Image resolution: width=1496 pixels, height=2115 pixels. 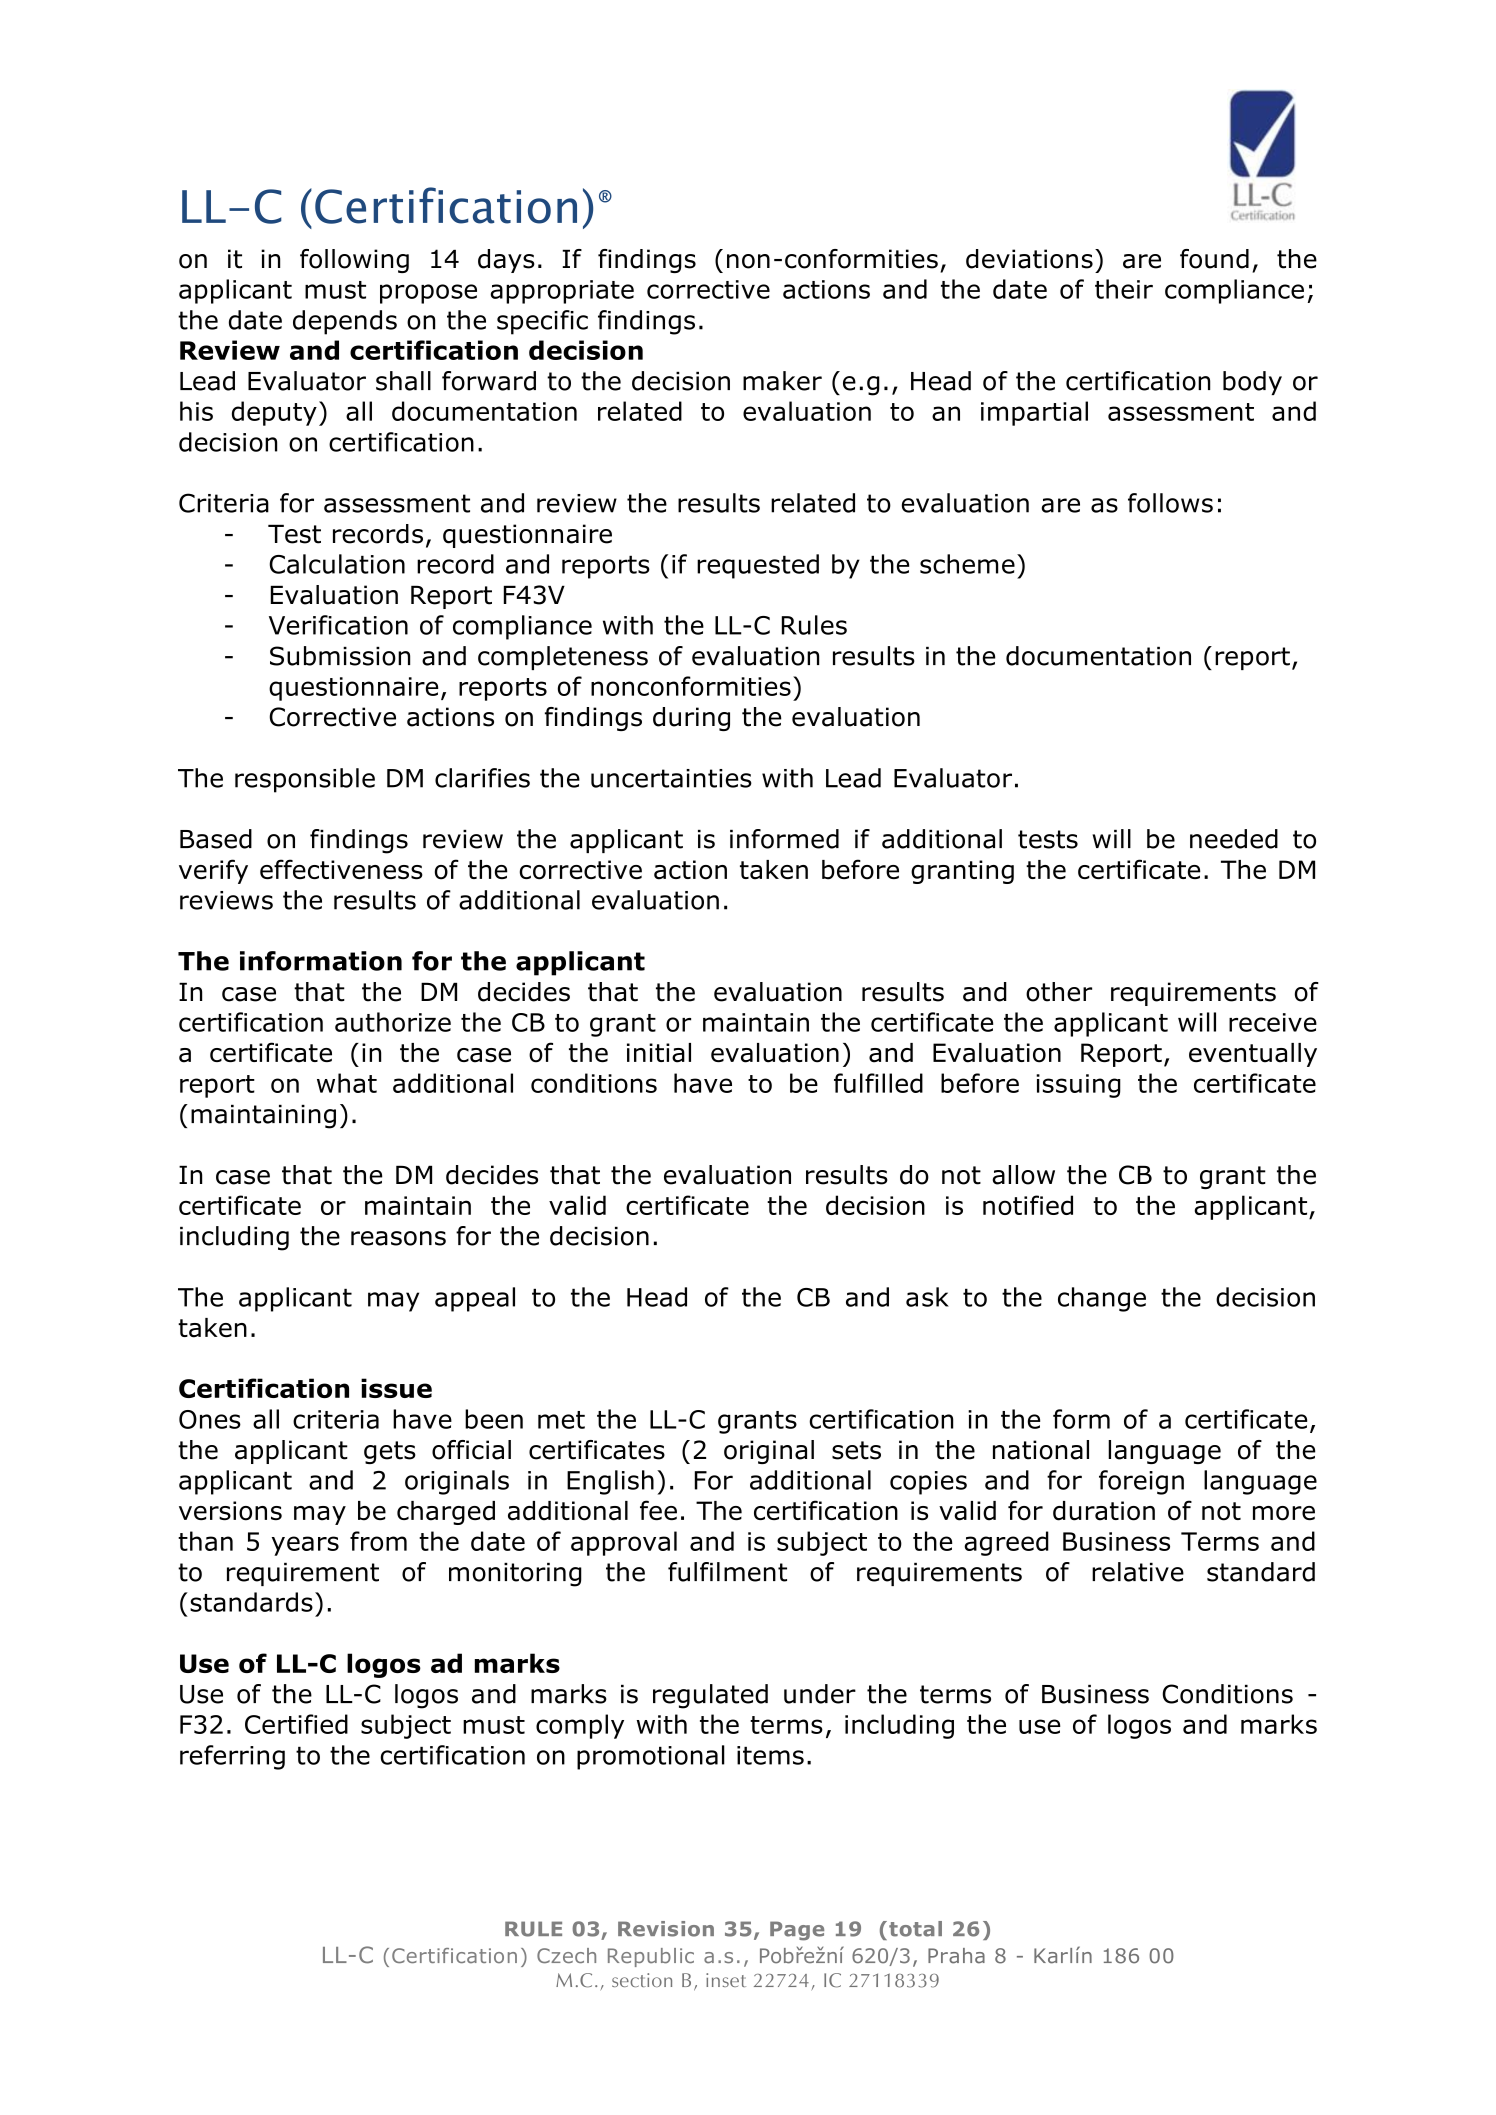 I want to click on issuing, so click(x=1078, y=1086).
